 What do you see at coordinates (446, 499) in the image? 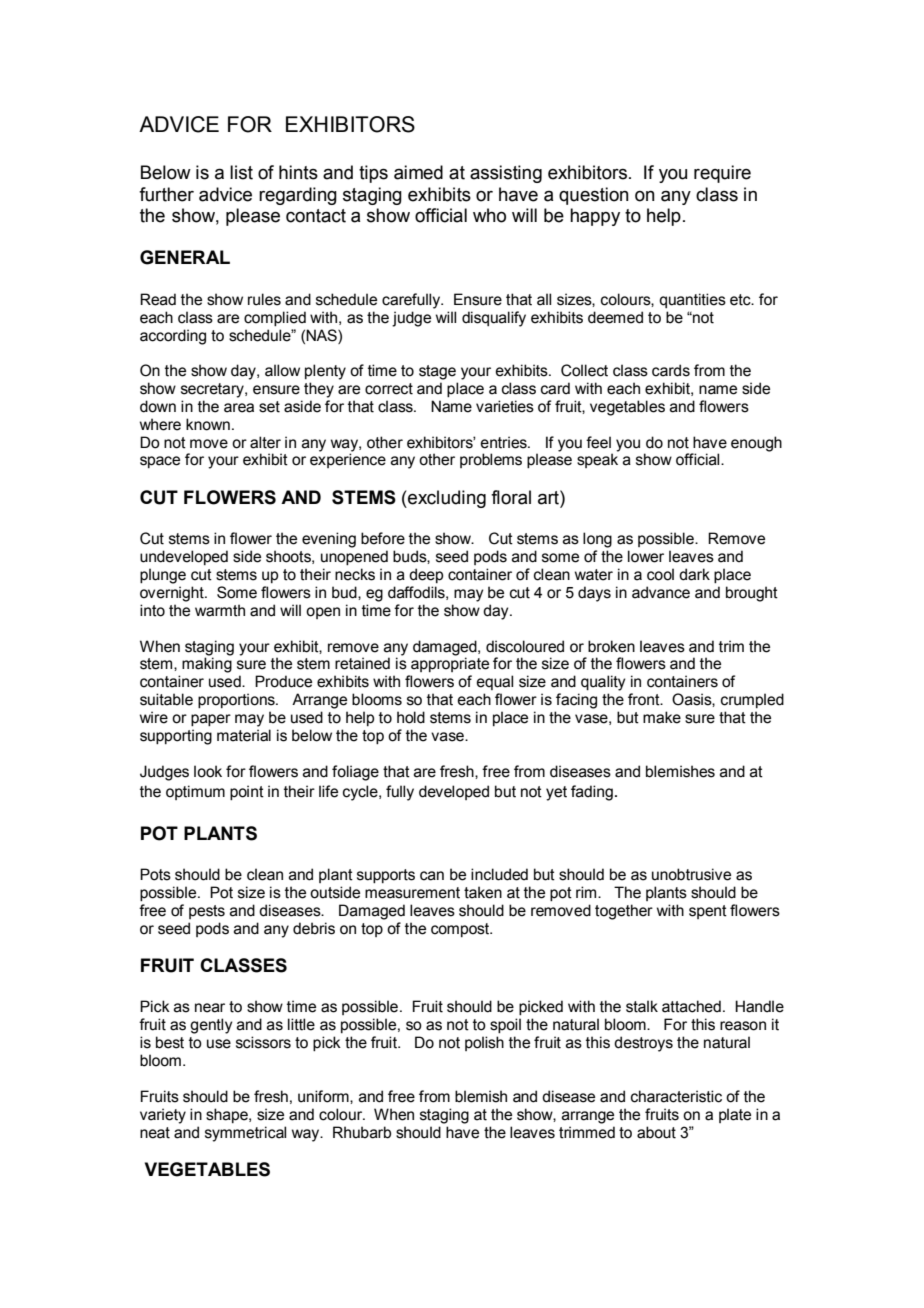
I see `excluding` at bounding box center [446, 499].
